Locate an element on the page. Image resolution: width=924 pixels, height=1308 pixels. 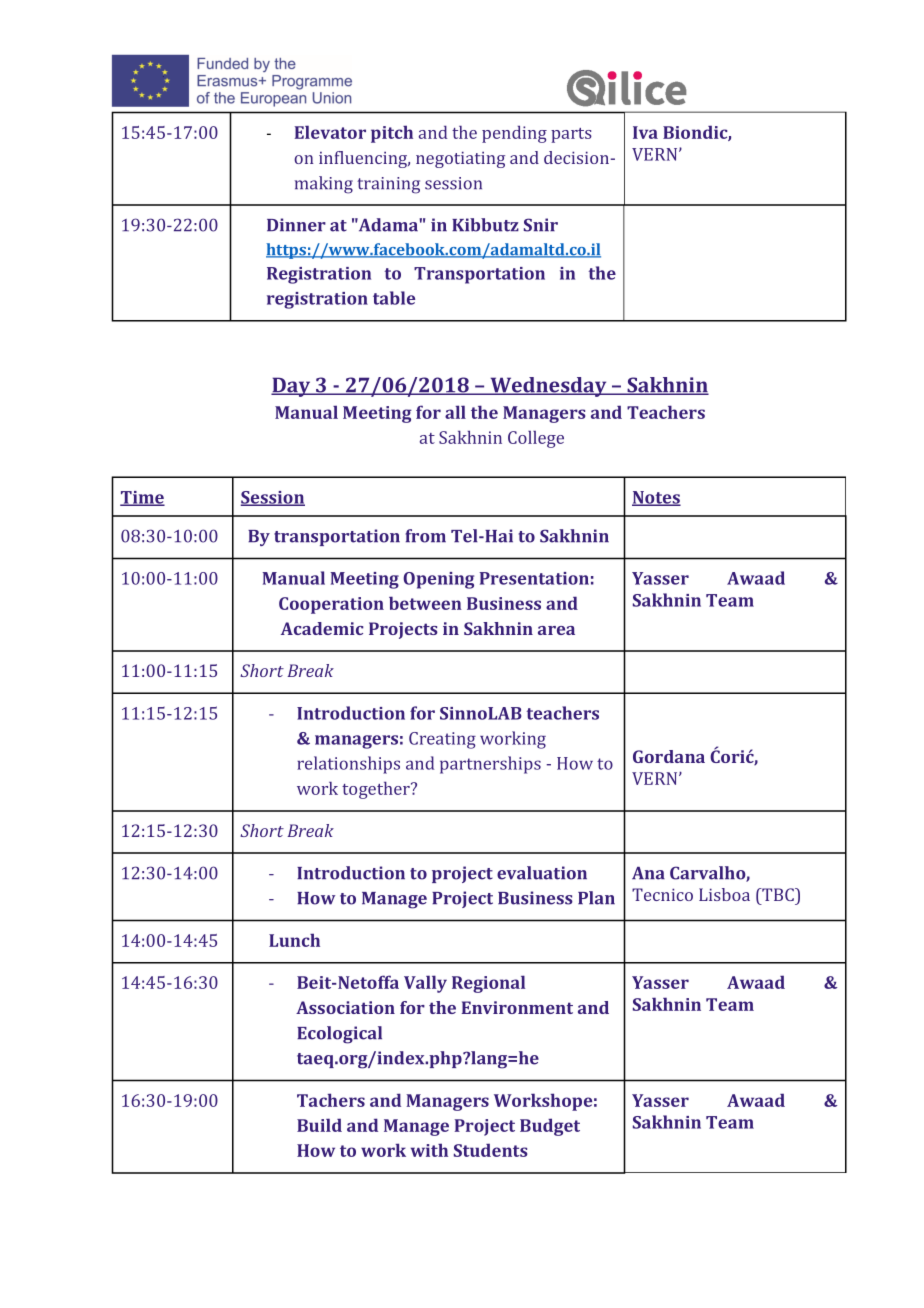
Build is located at coordinates (319, 1125).
